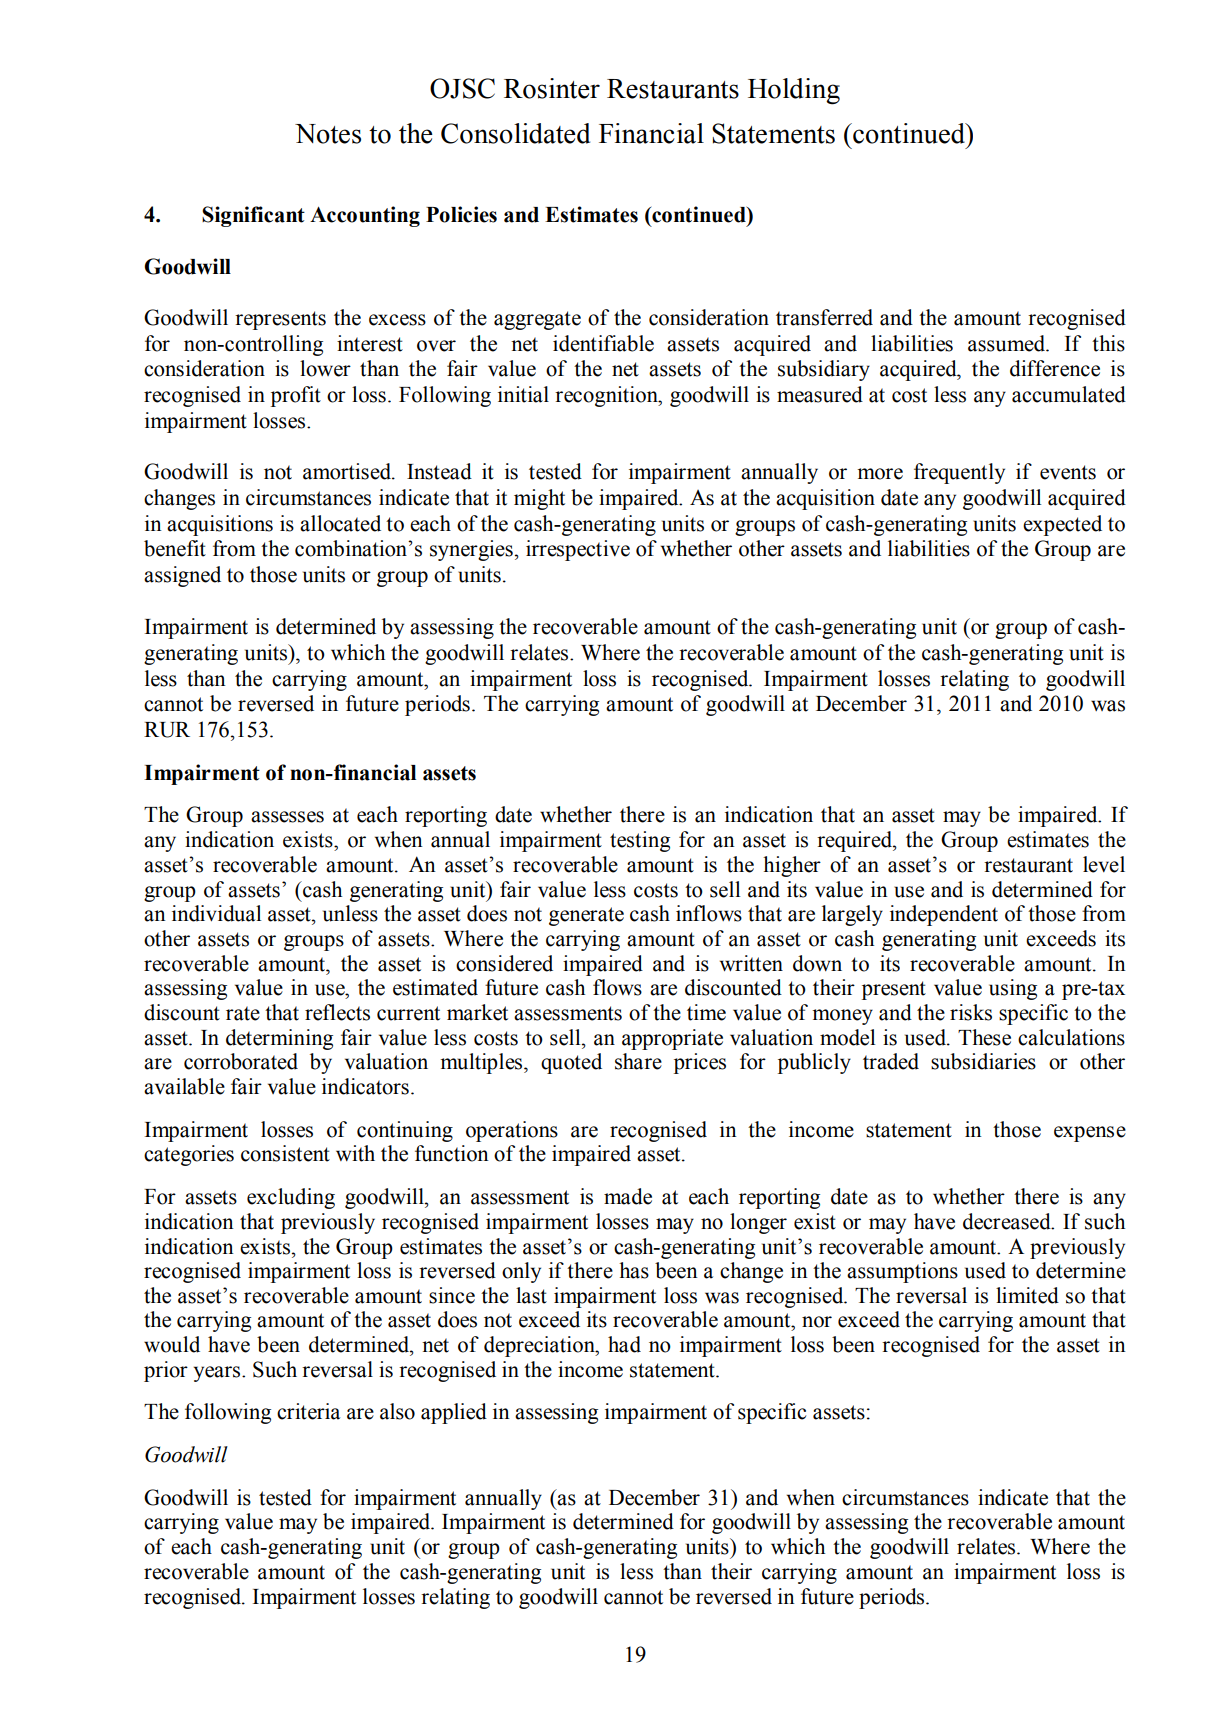  Describe the element at coordinates (1008, 343) in the document. I see `assumed` at that location.
